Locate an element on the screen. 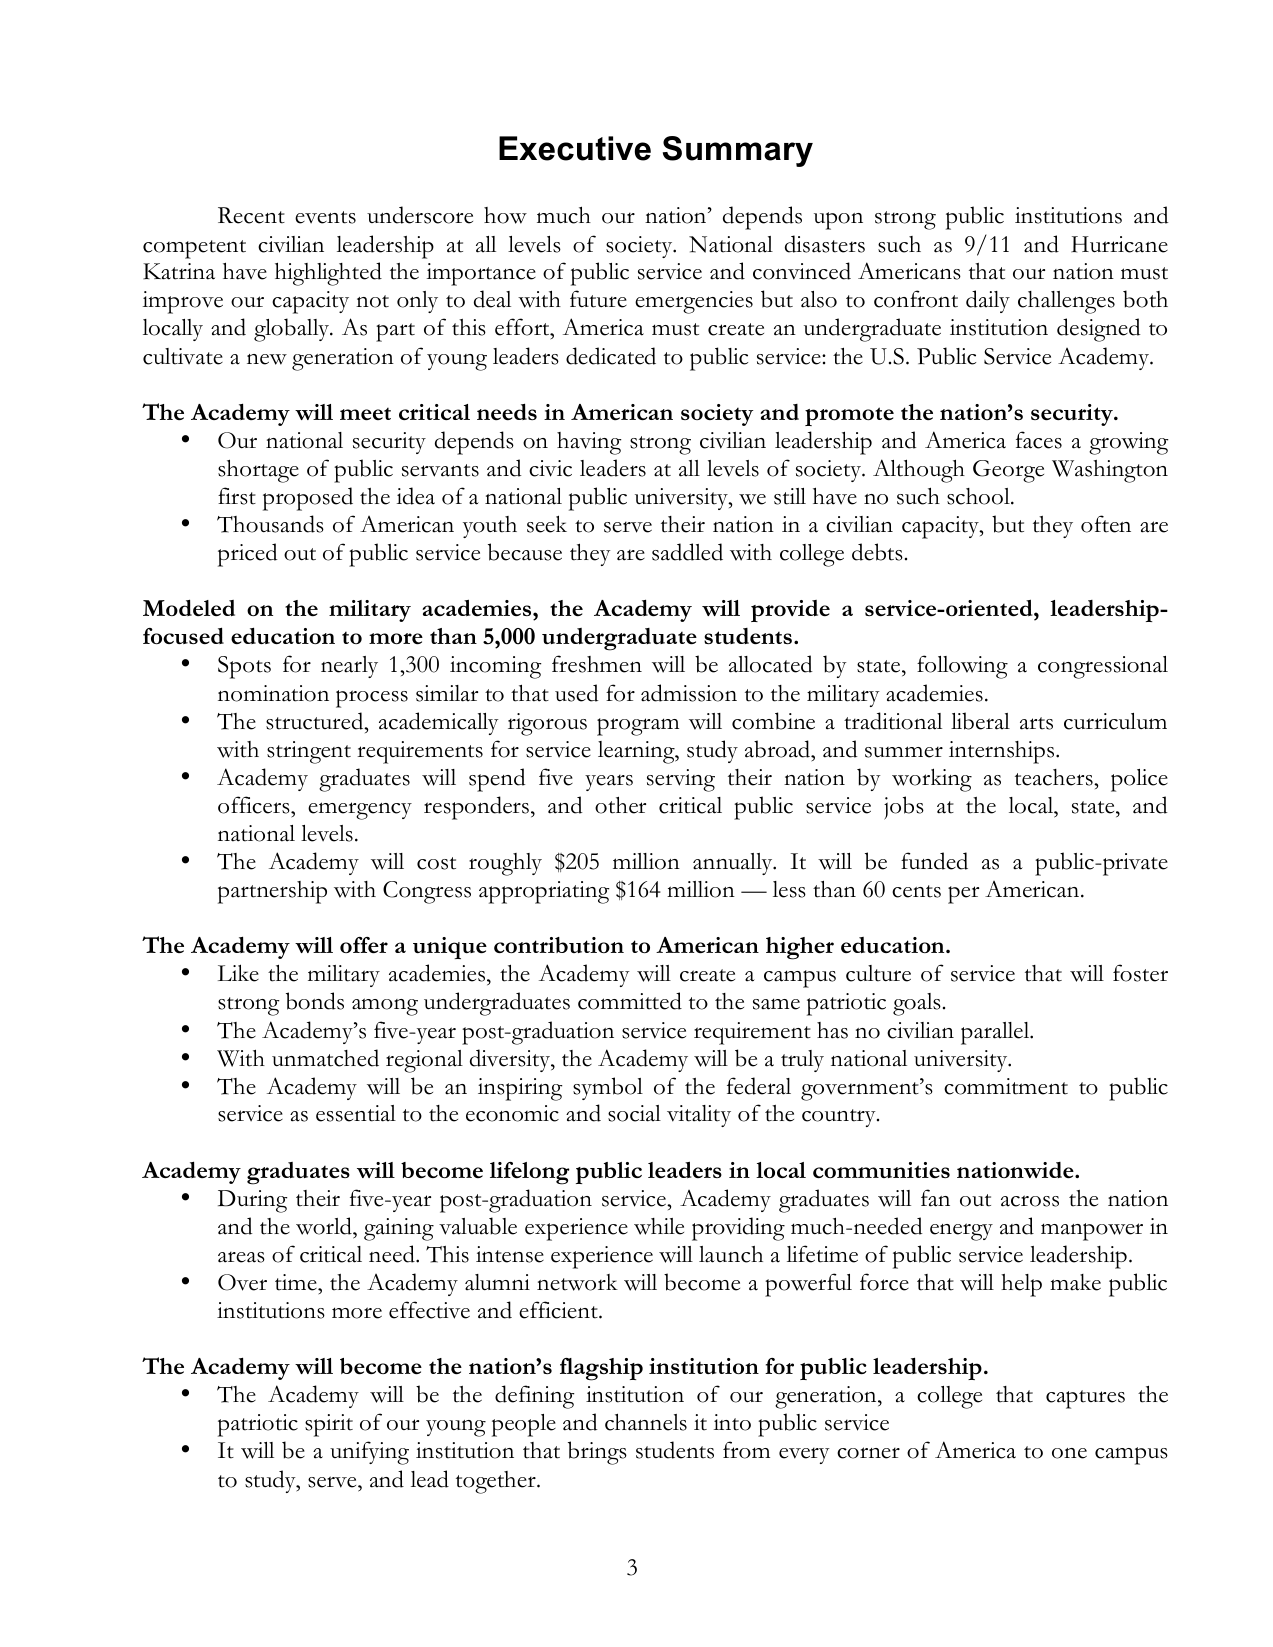 The height and width of the screenshot is (1647, 1273). Hurricane is located at coordinates (1119, 244).
